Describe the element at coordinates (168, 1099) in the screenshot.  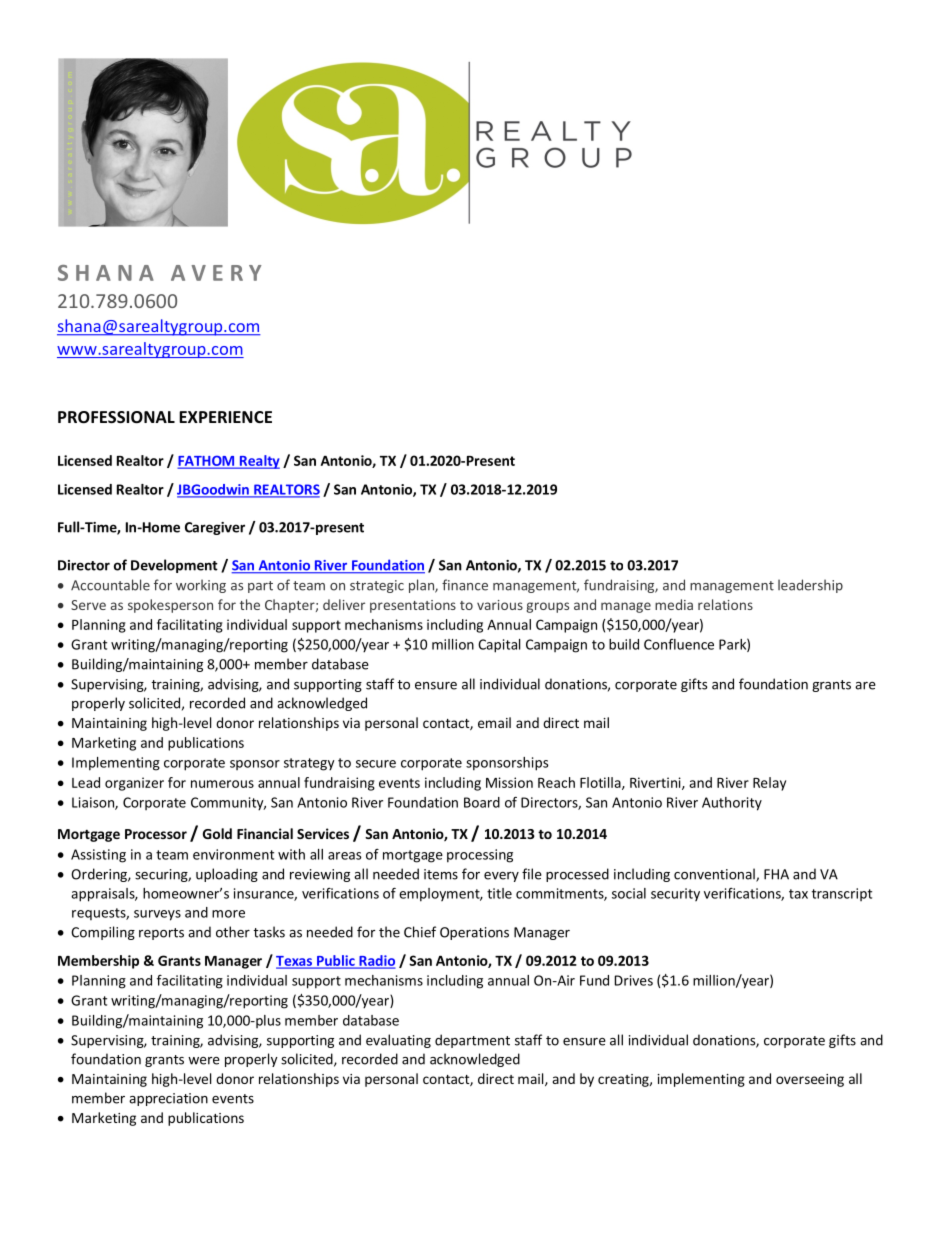
I see `appreciation` at that location.
